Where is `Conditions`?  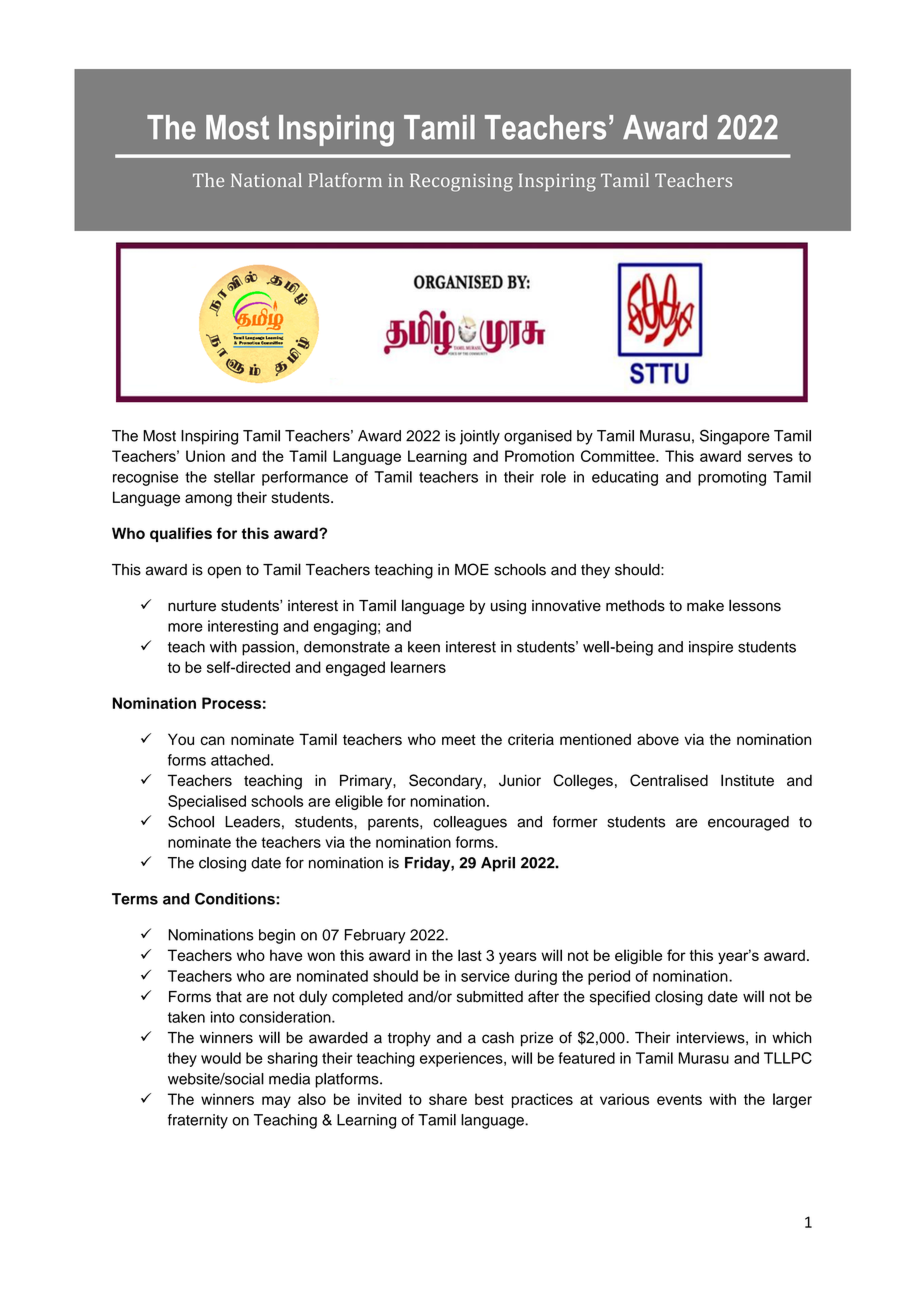 Conditions is located at coordinates (236, 899).
